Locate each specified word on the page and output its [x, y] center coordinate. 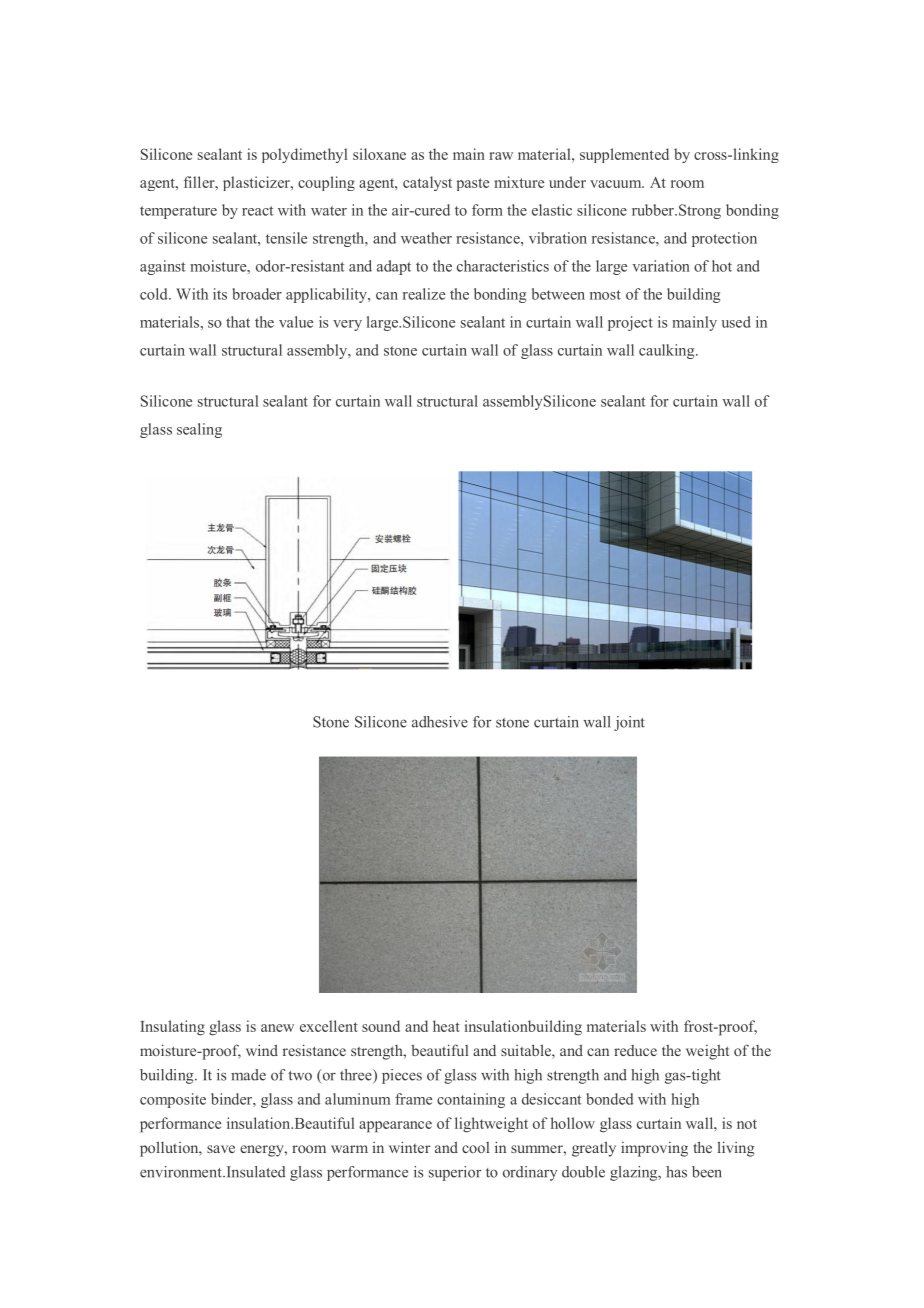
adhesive [440, 722]
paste [473, 184]
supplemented [624, 155]
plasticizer [257, 183]
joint [629, 723]
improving [654, 1149]
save [221, 1149]
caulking [668, 351]
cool [475, 1147]
